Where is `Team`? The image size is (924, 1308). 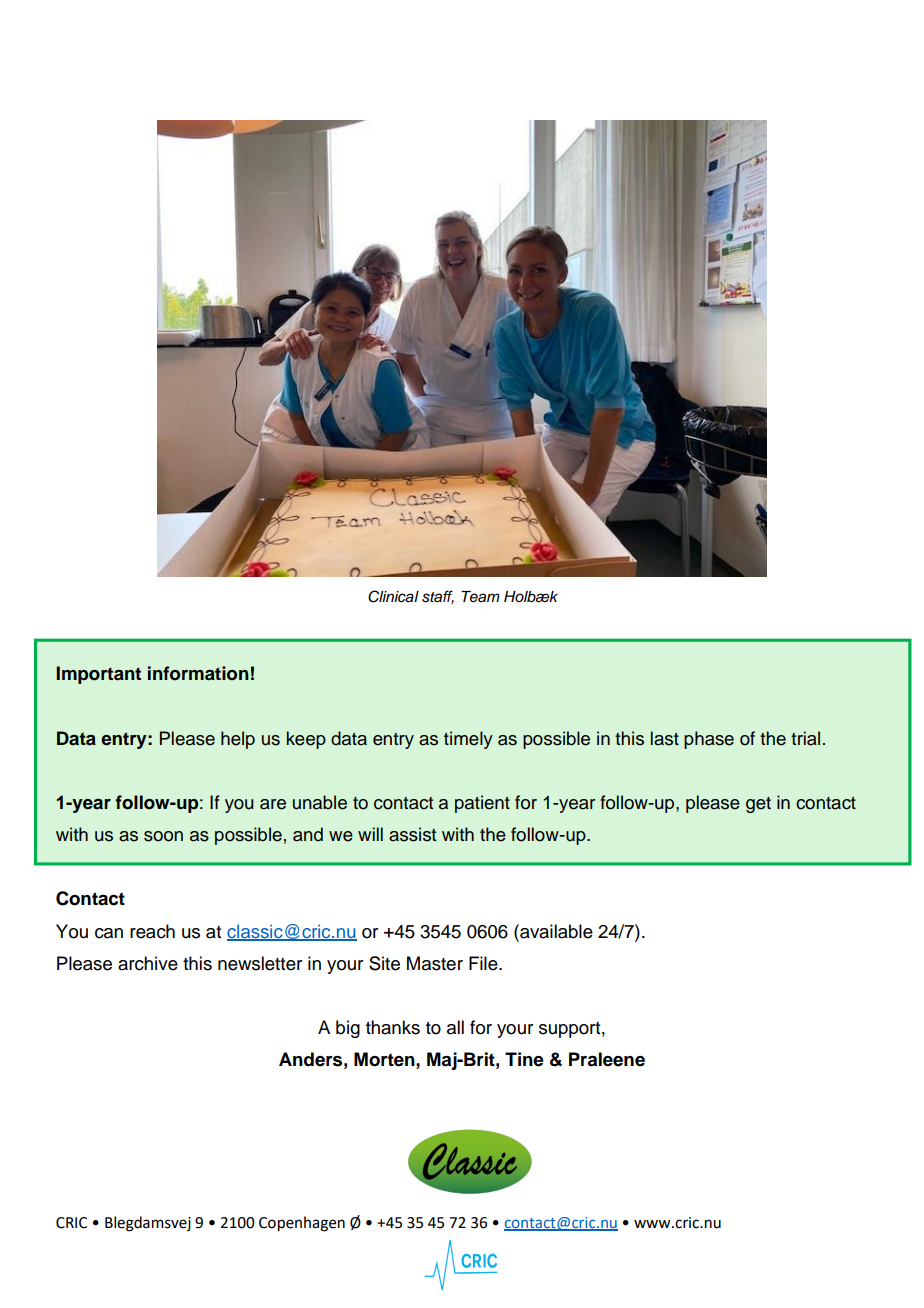
Team is located at coordinates (480, 596).
